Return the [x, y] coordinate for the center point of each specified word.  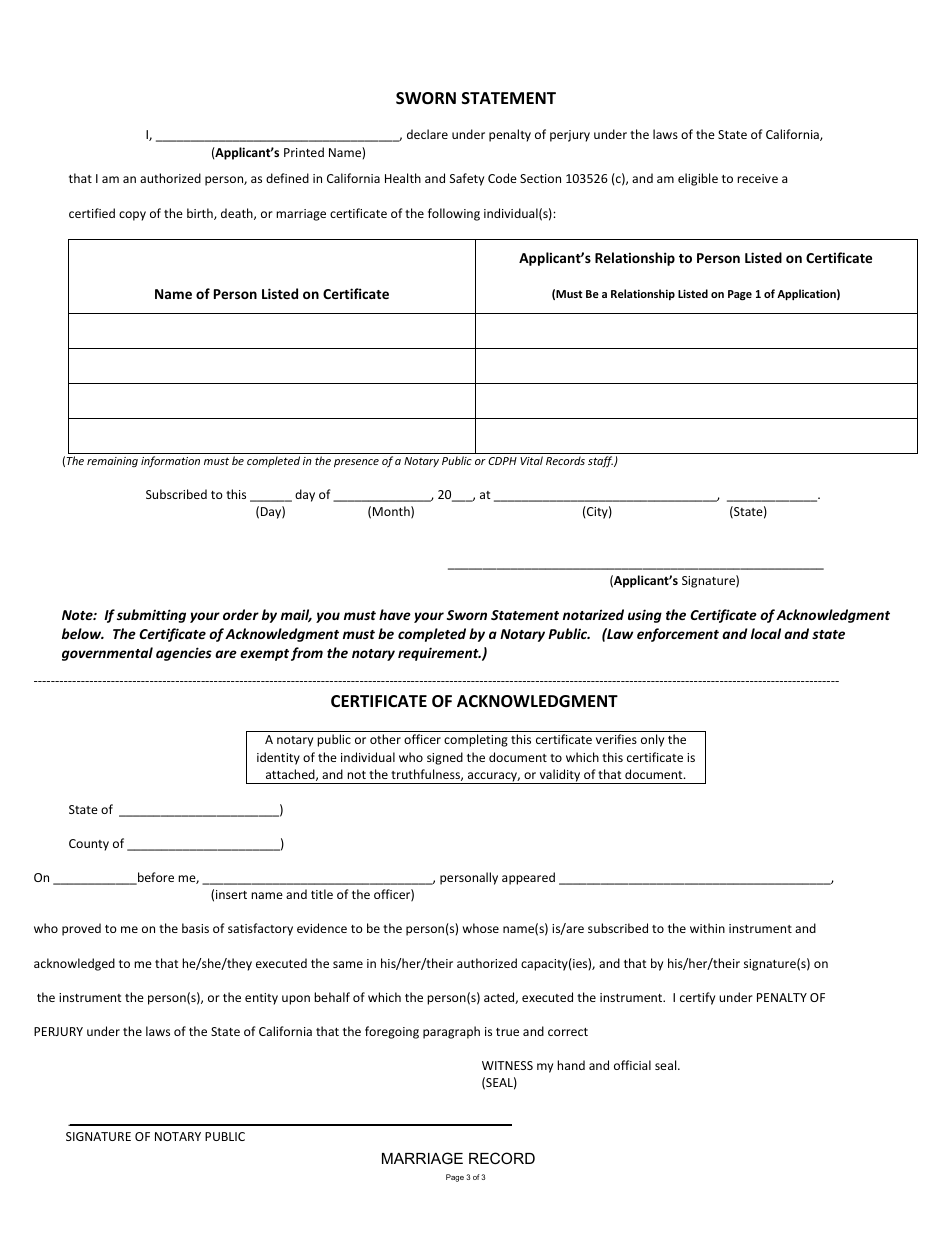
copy [132, 216]
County [89, 845]
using [645, 616]
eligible [698, 179]
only [652, 740]
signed [445, 758]
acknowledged [74, 964]
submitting [151, 616]
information [170, 461]
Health [403, 178]
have [395, 614]
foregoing [392, 1032]
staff [601, 461]
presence [356, 463]
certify [697, 998]
